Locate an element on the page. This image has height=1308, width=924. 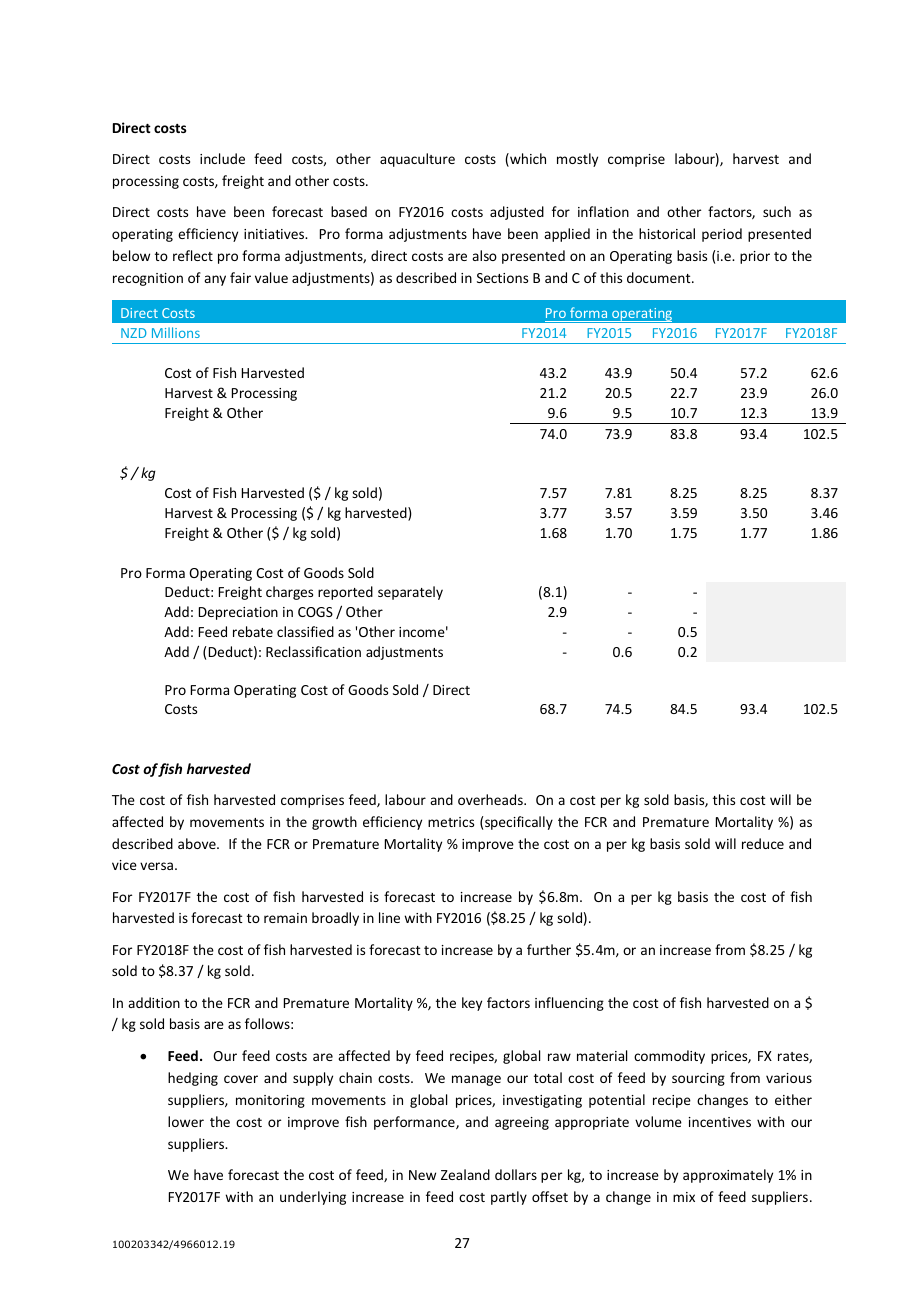
approximately is located at coordinates (728, 1176).
